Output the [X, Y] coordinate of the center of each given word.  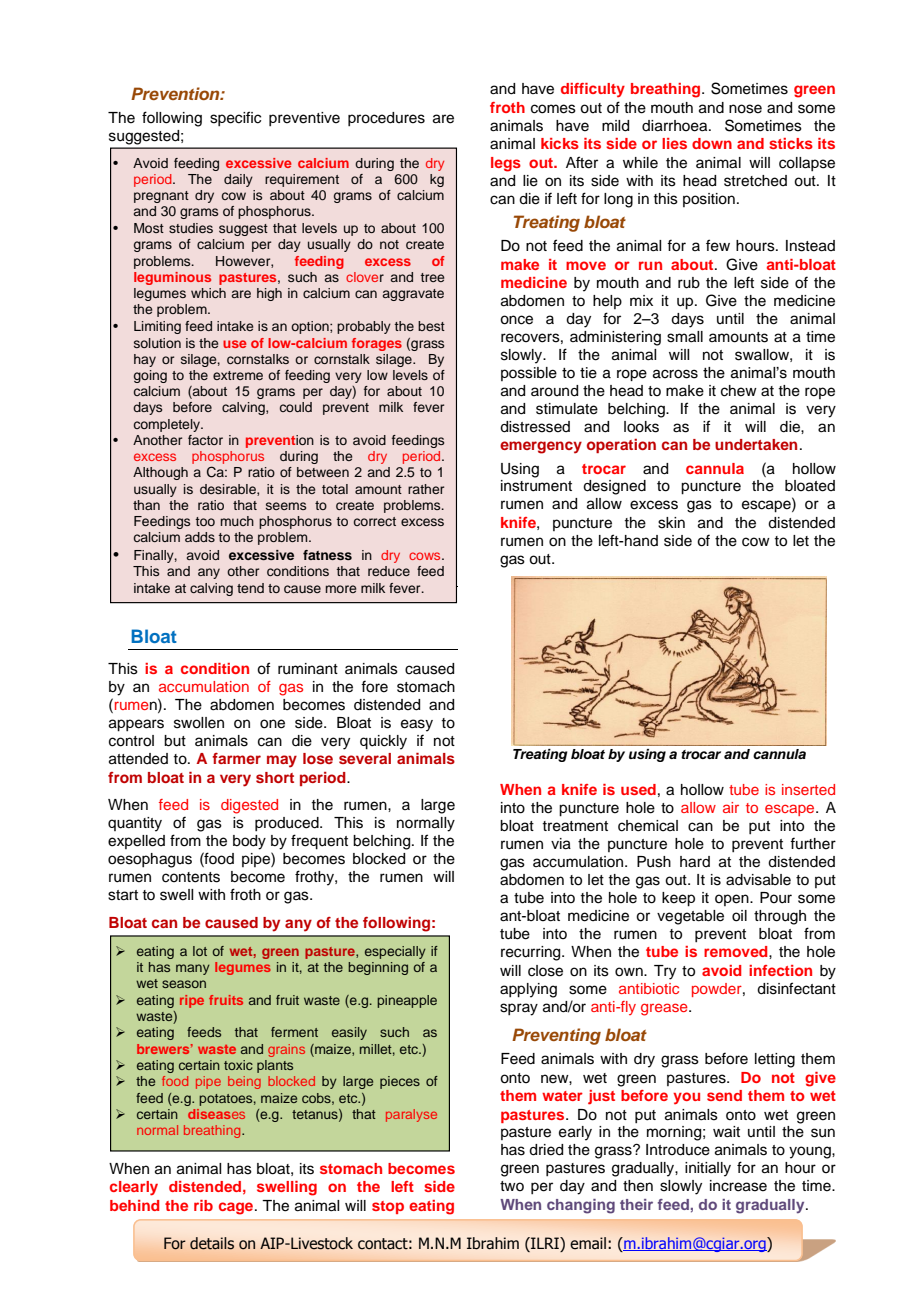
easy [417, 725]
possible [529, 374]
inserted [808, 789]
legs [506, 164]
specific [235, 118]
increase [738, 1186]
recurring [532, 953]
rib [203, 1205]
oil [739, 916]
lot [200, 951]
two [512, 1186]
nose [745, 109]
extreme [238, 375]
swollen [199, 723]
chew [739, 391]
